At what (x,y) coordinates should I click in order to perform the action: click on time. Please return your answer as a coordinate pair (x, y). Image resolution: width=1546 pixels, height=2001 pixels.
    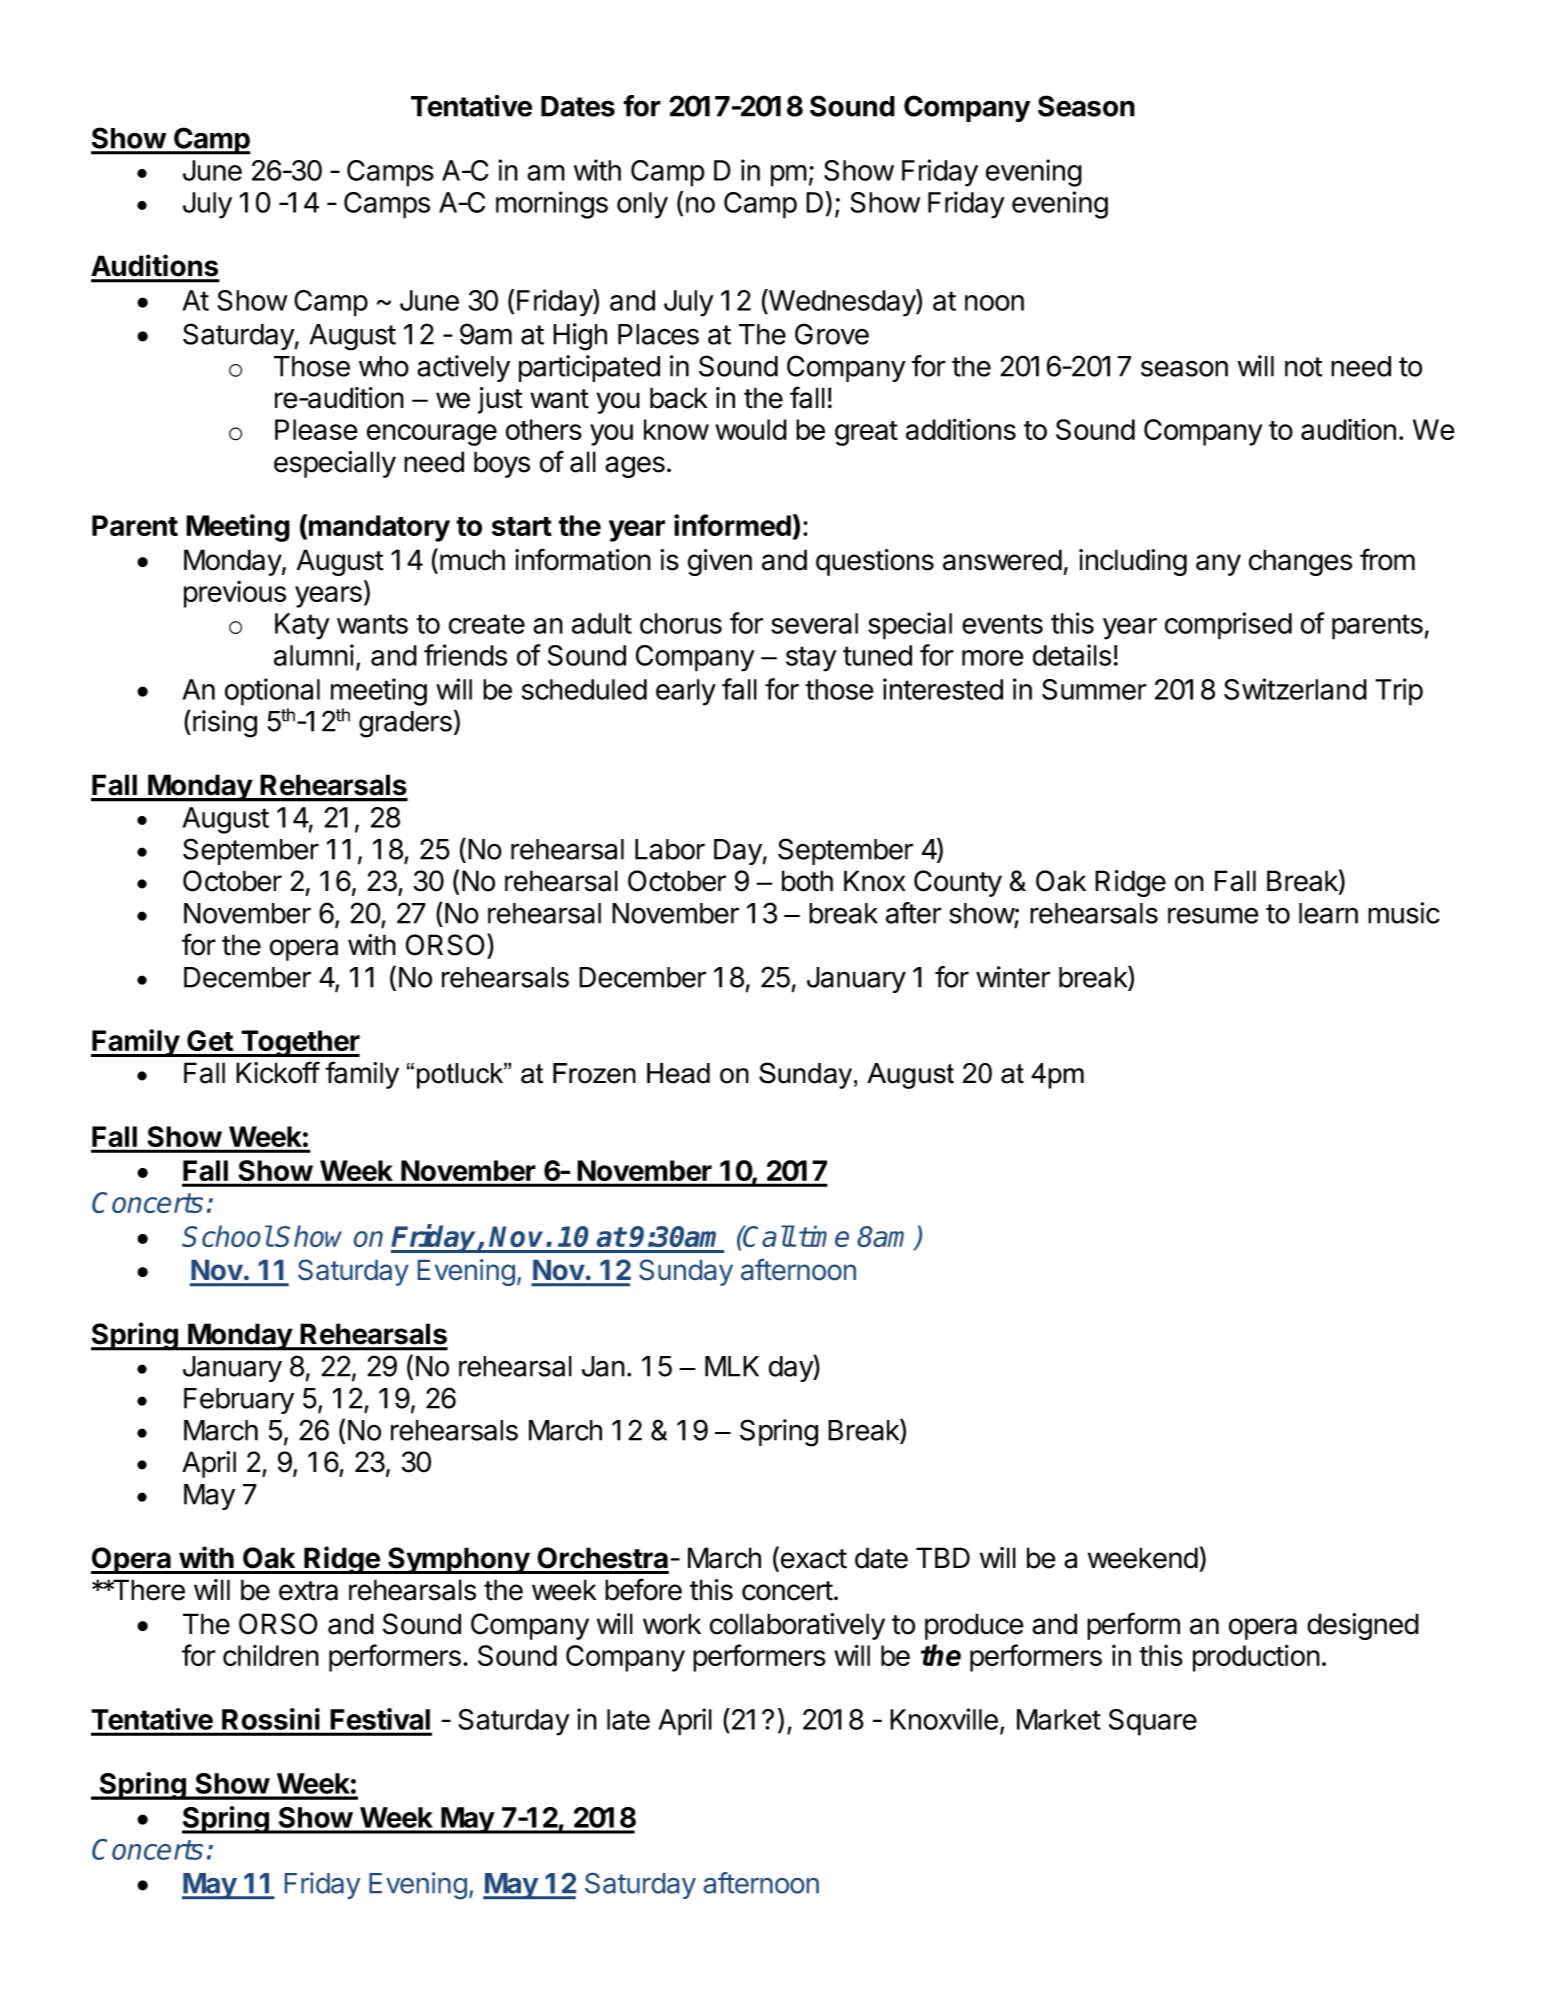
    Looking at the image, I should click on (824, 1236).
